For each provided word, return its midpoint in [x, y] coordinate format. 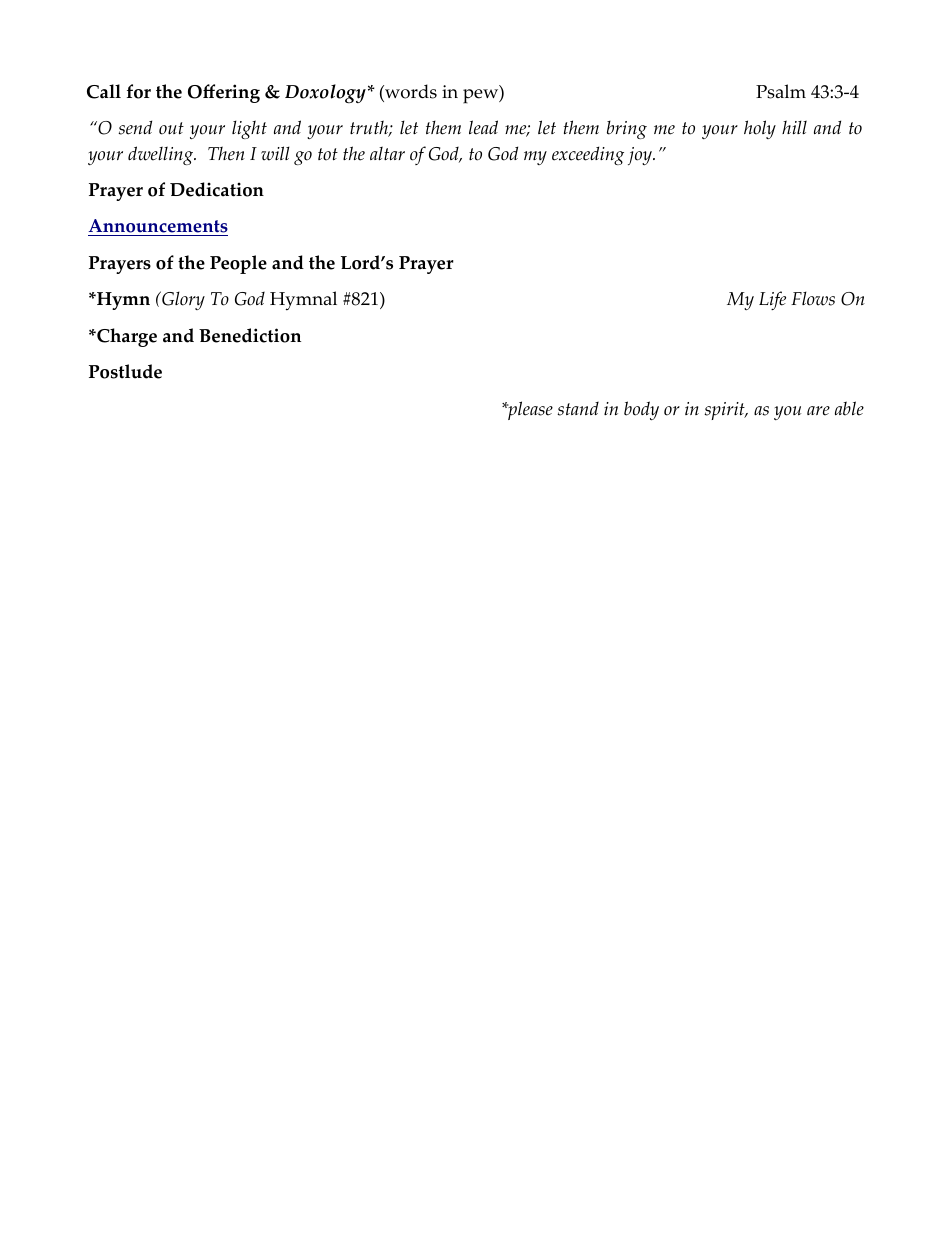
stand [578, 409]
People [238, 264]
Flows [813, 298]
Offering [224, 93]
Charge [126, 337]
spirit [725, 411]
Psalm [781, 91]
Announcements [158, 227]
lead [483, 127]
